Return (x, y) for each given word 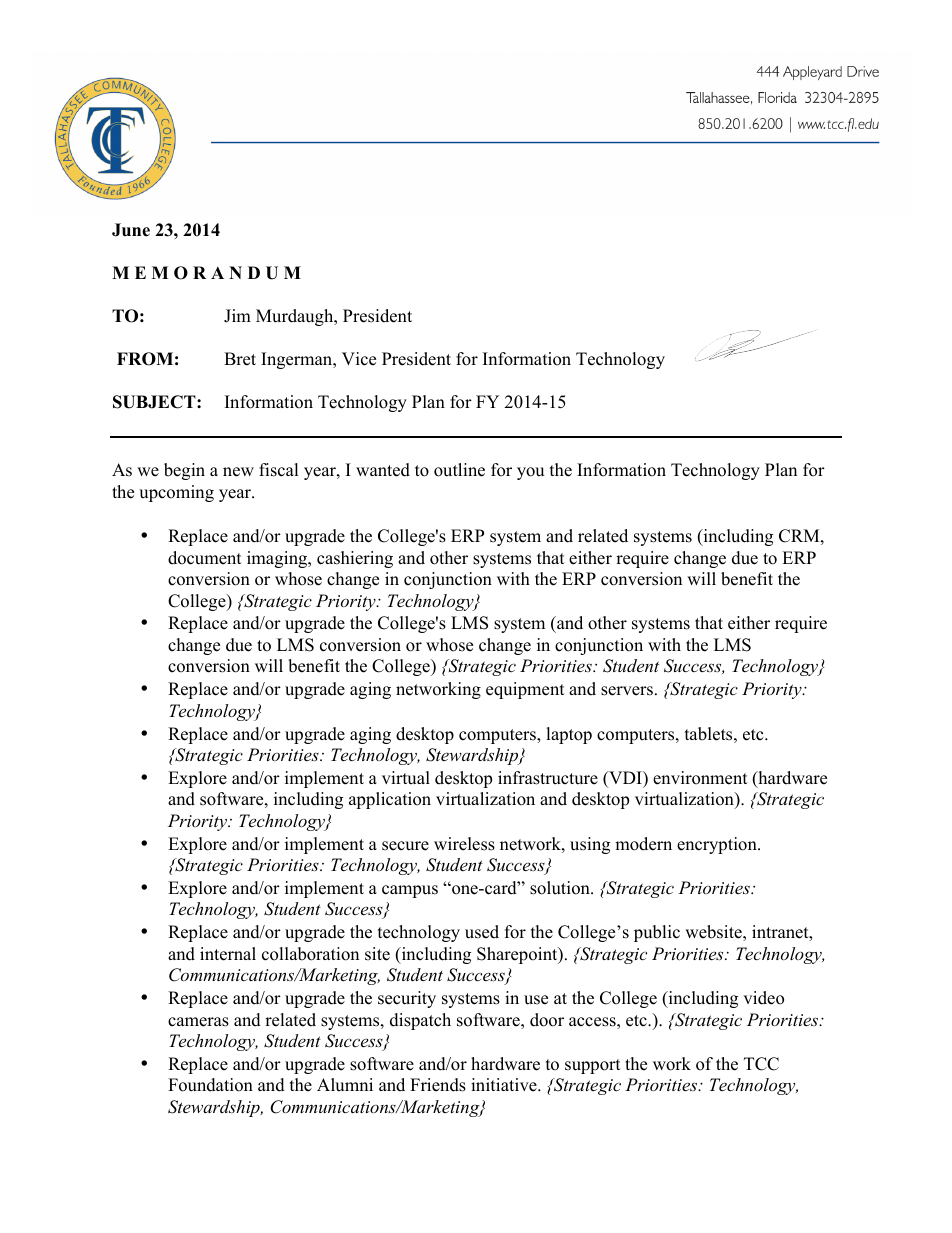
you (530, 473)
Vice (359, 359)
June (131, 230)
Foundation (210, 1085)
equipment (525, 690)
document (205, 558)
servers (627, 691)
